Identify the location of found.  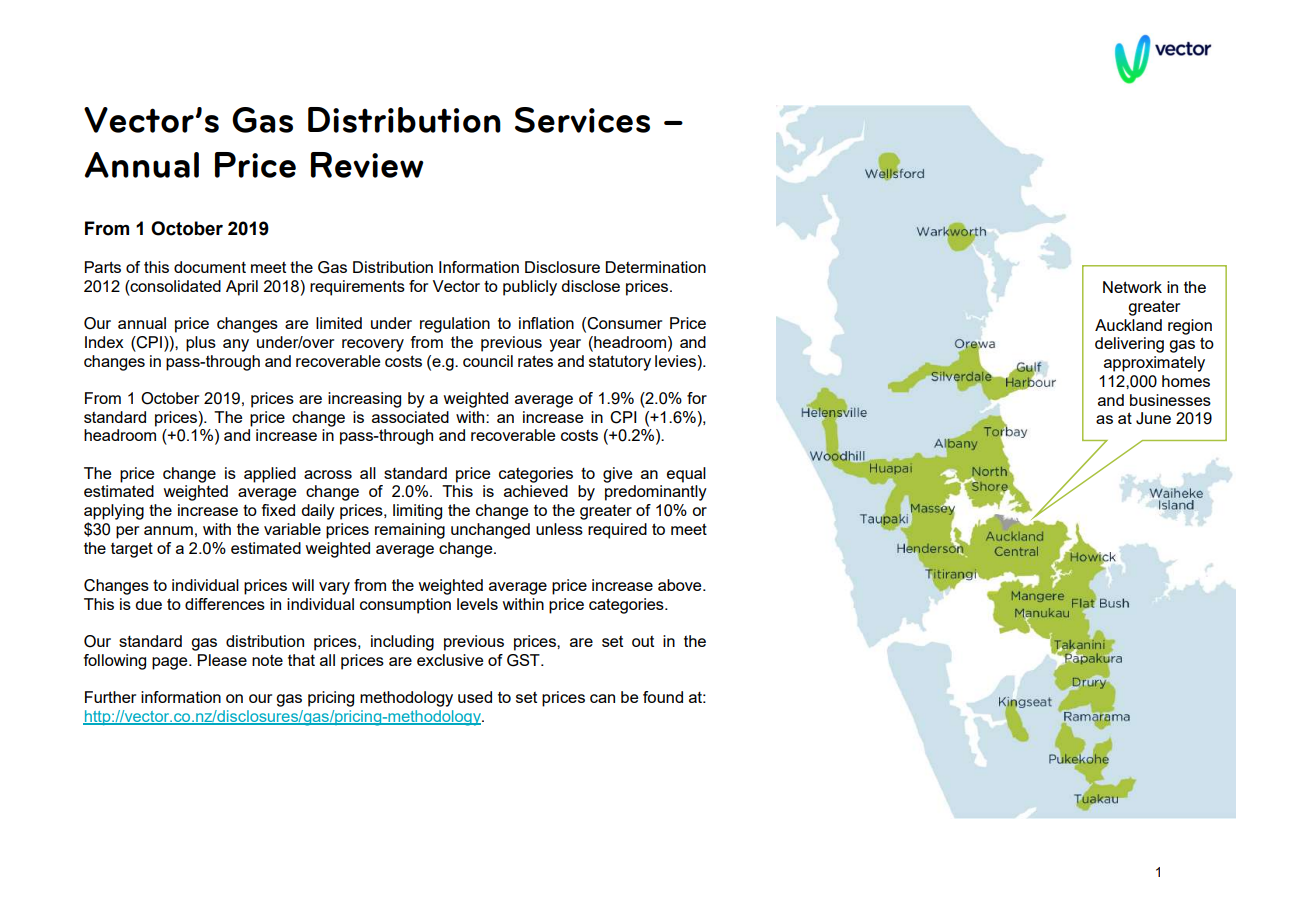
(663, 697).
